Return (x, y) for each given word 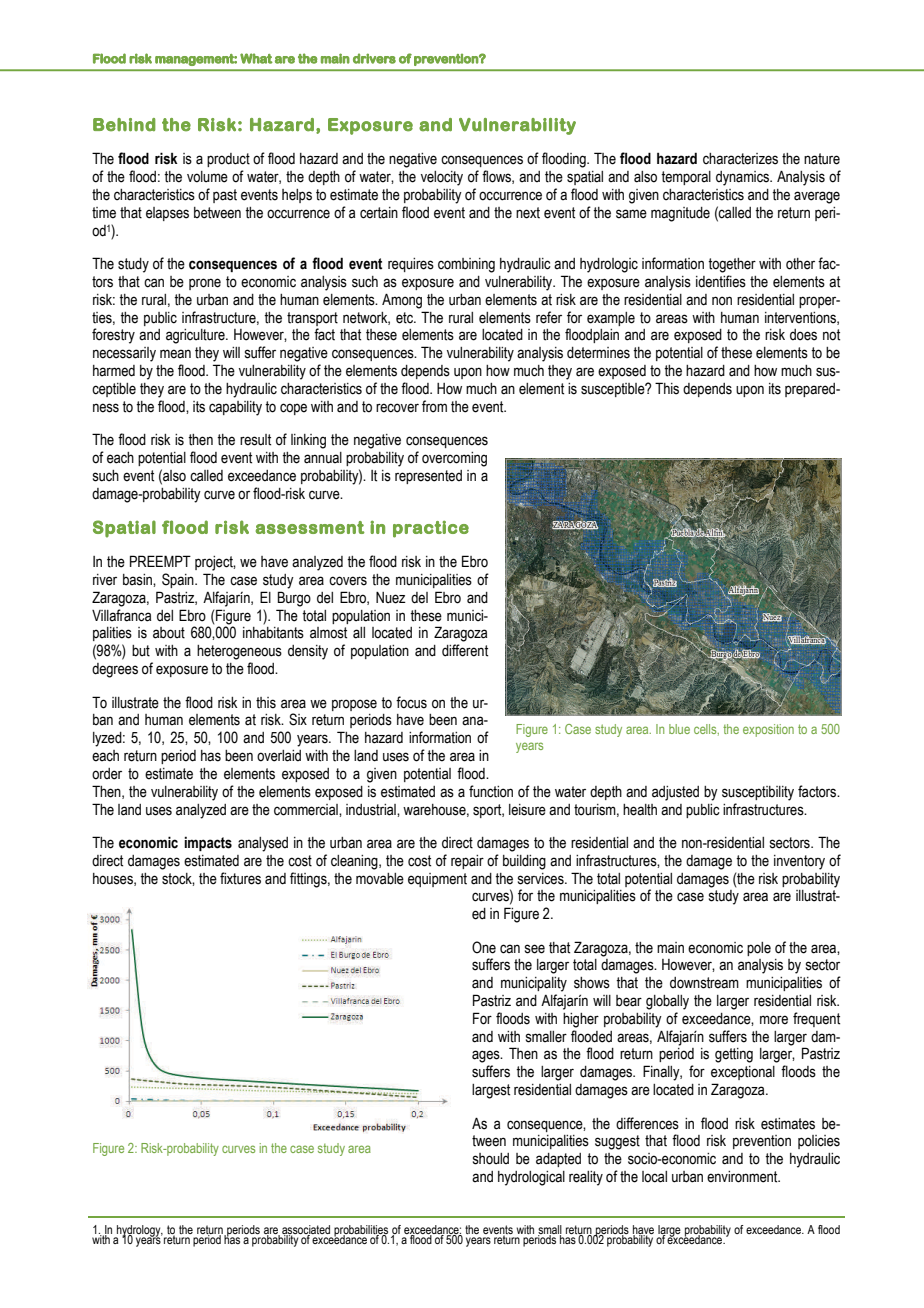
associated (306, 1230)
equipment (437, 880)
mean (175, 354)
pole (759, 949)
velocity (442, 178)
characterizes (740, 159)
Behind (124, 125)
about (169, 633)
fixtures (240, 878)
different (465, 650)
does (803, 335)
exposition (768, 730)
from (434, 406)
